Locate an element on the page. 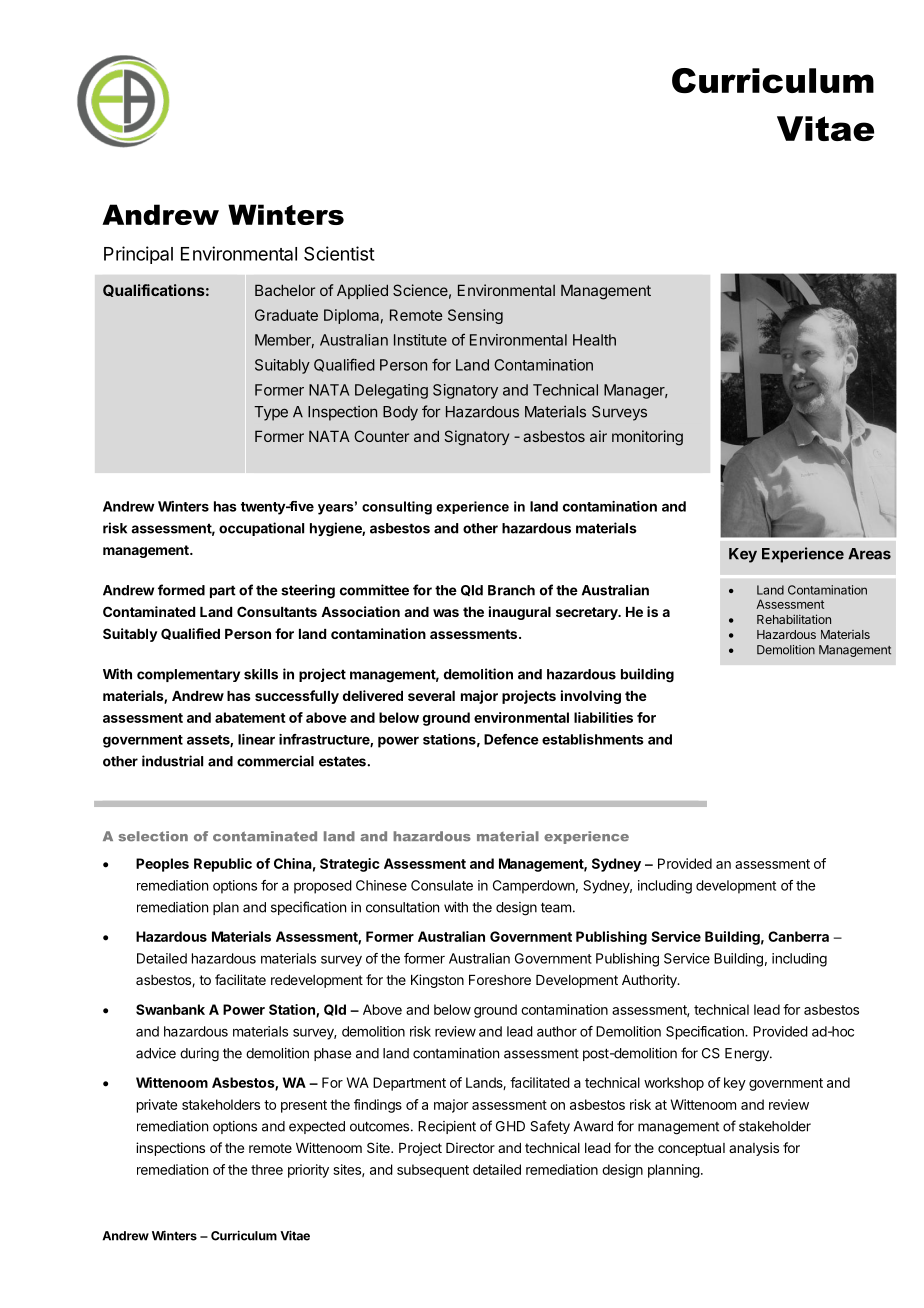 The height and width of the document is (1308, 924). three is located at coordinates (267, 1169).
